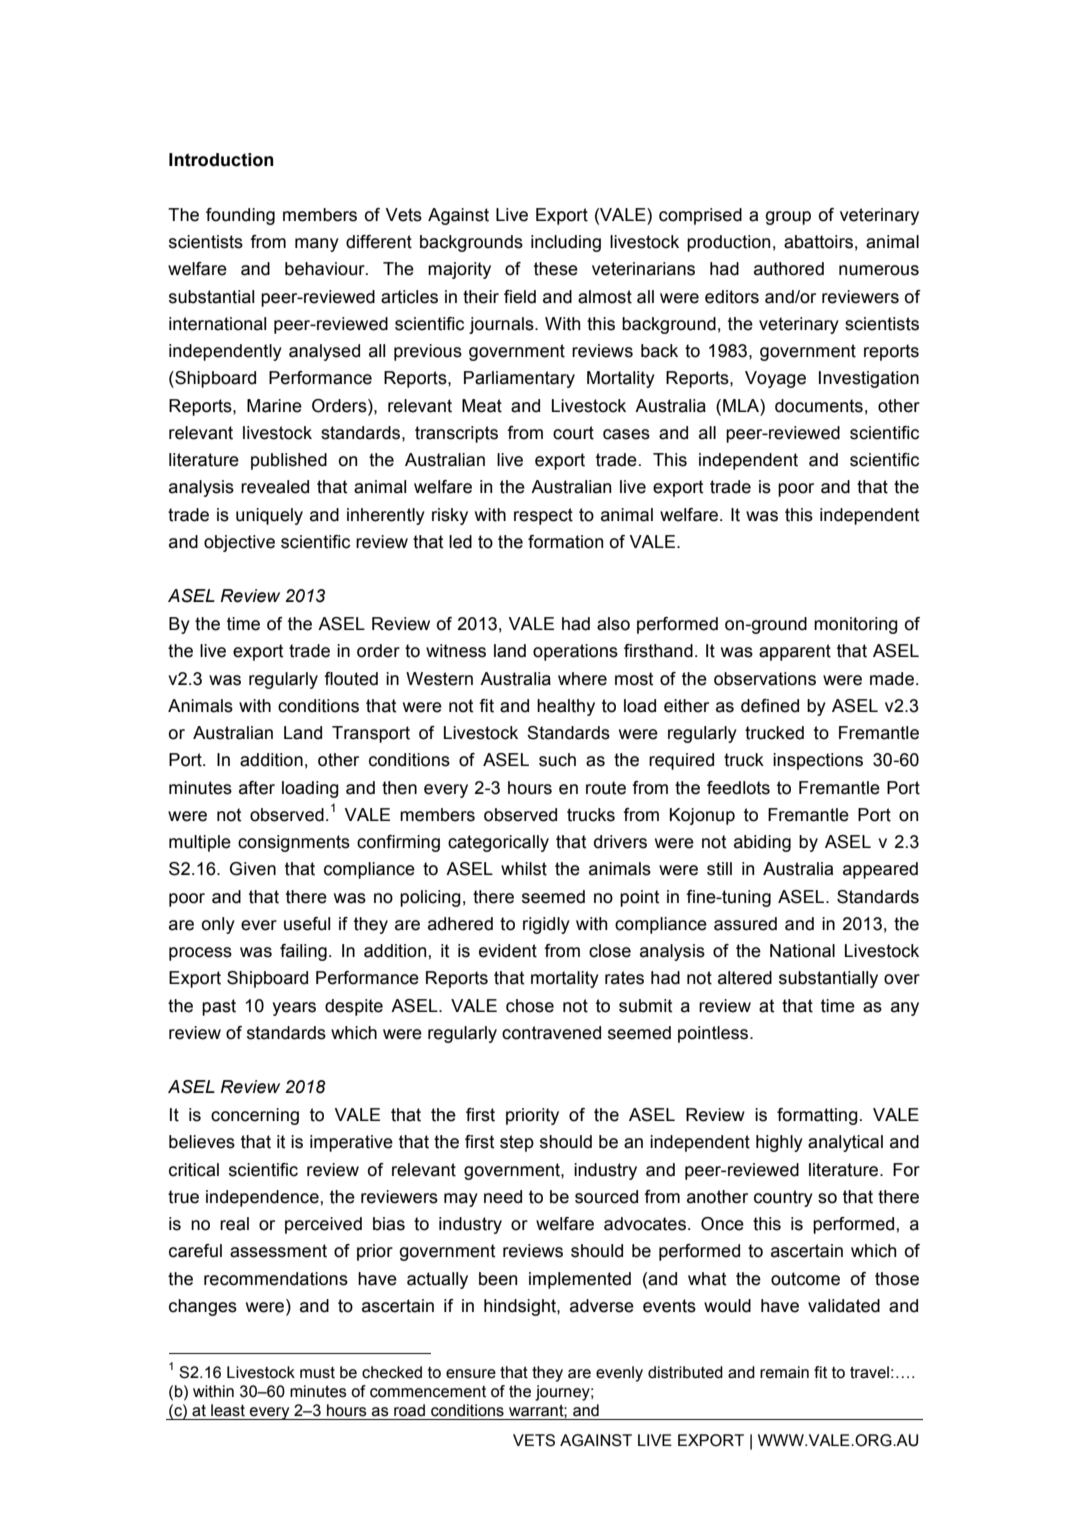 The height and width of the screenshot is (1531, 1083). What do you see at coordinates (240, 216) in the screenshot?
I see `founding` at bounding box center [240, 216].
